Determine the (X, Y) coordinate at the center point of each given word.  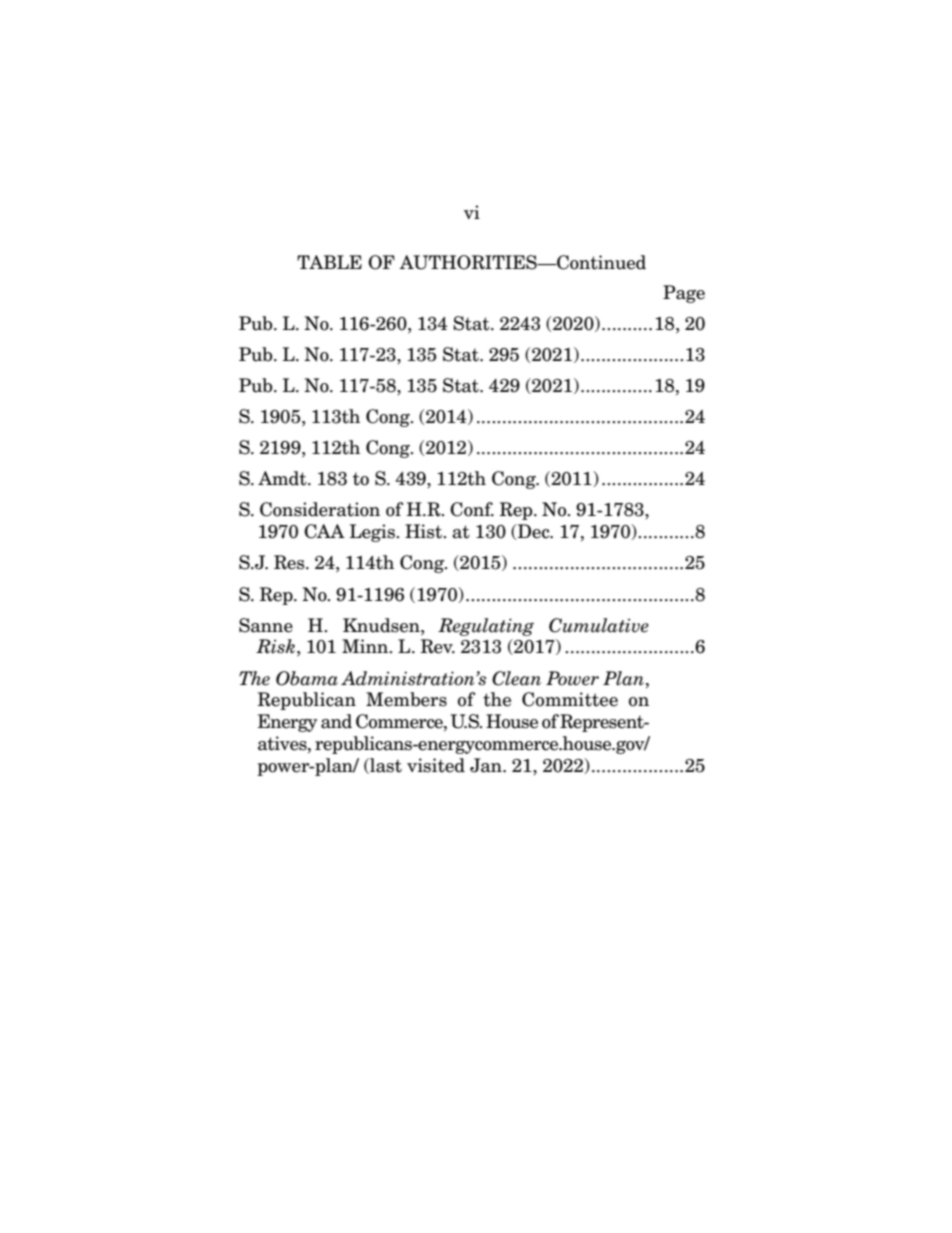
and (336, 721)
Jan (487, 765)
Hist (425, 531)
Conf (472, 509)
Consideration (320, 509)
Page (684, 294)
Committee (570, 699)
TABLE (329, 262)
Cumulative (599, 625)
